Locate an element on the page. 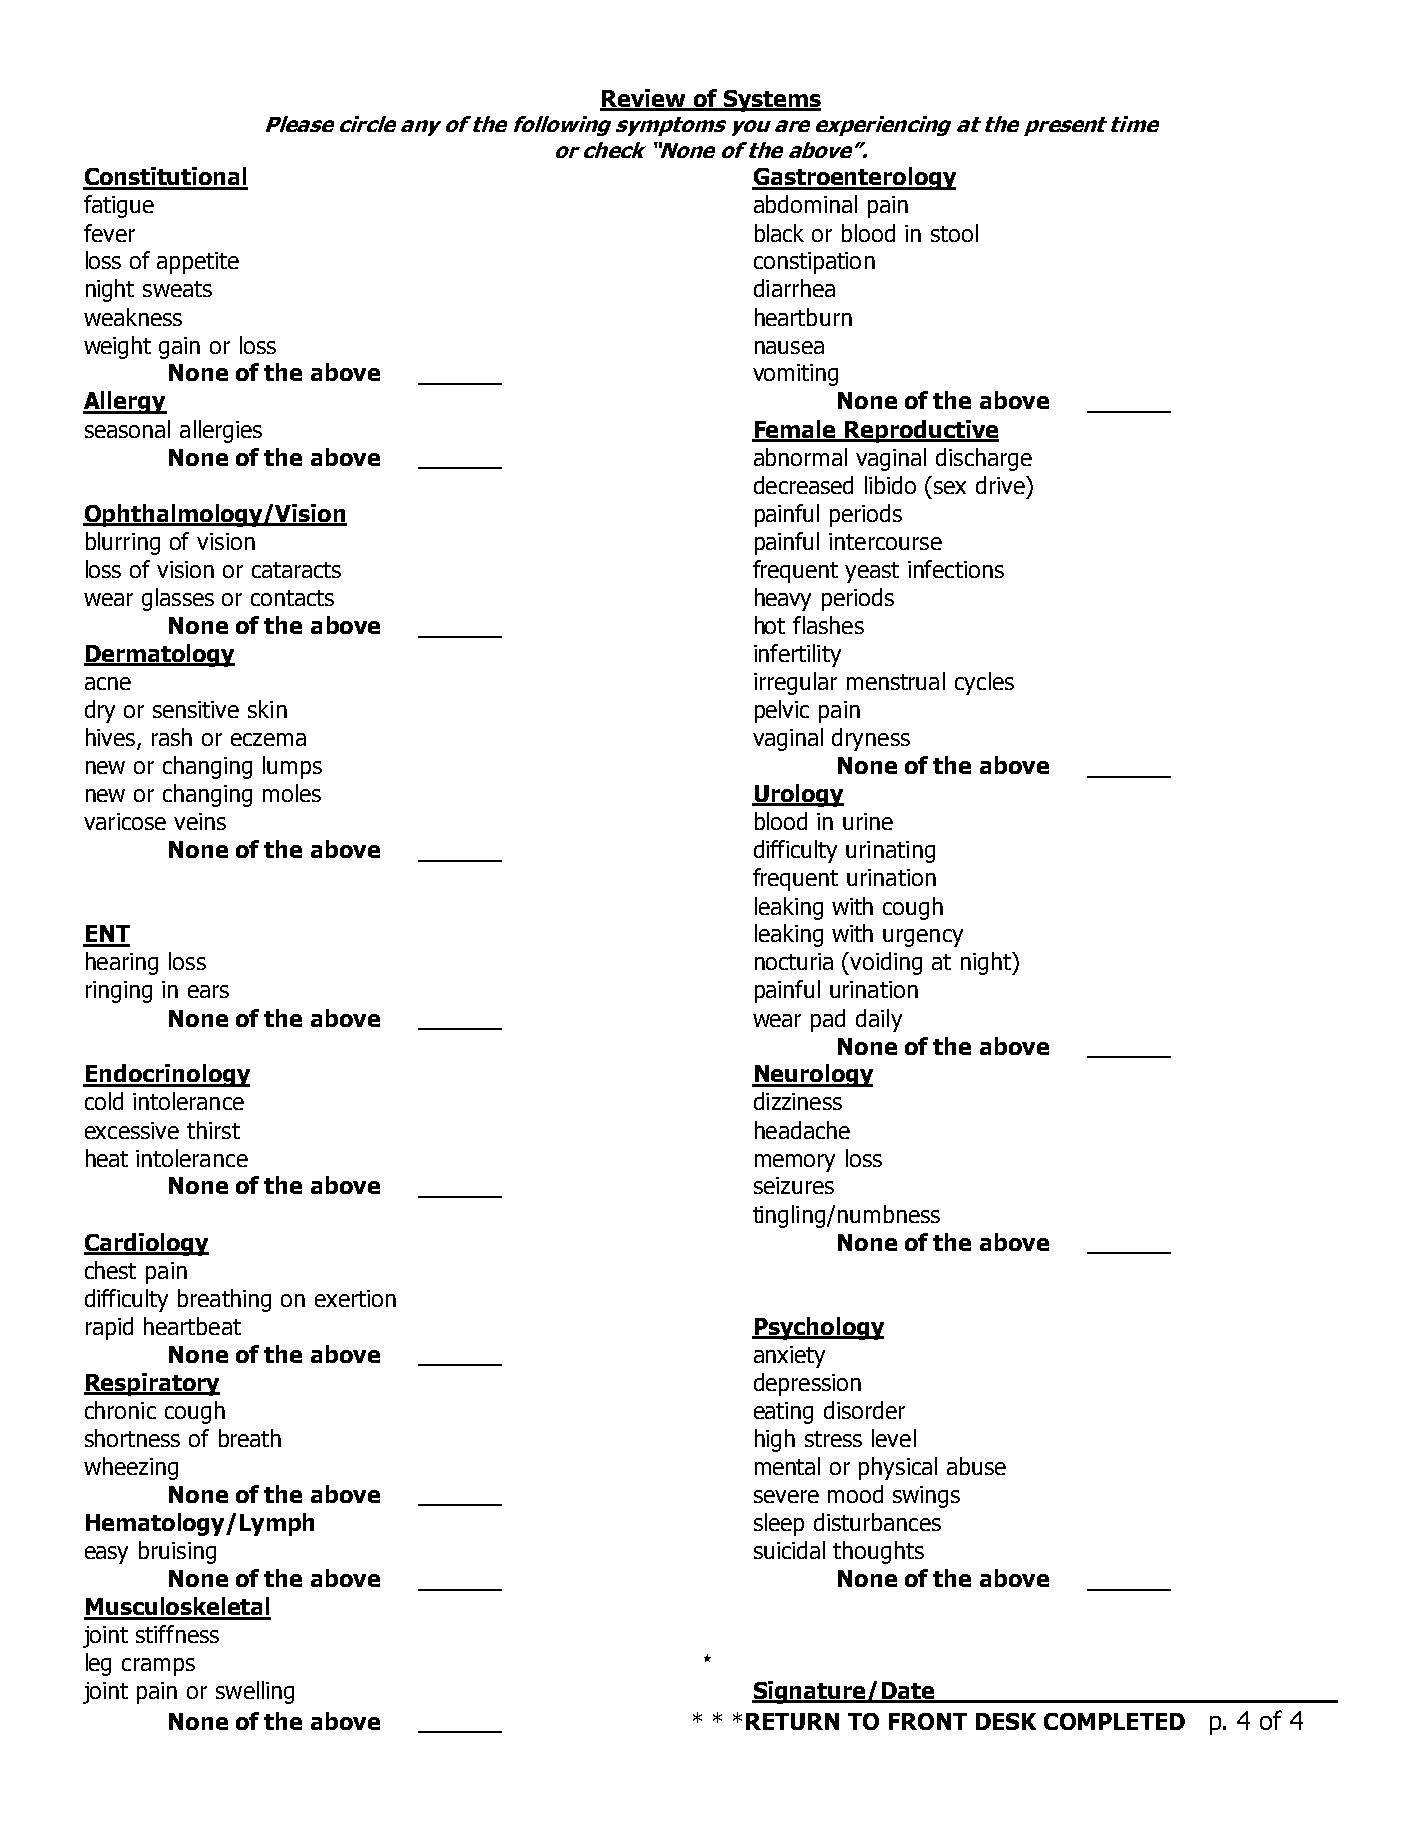  DESK is located at coordinates (1006, 1721).
